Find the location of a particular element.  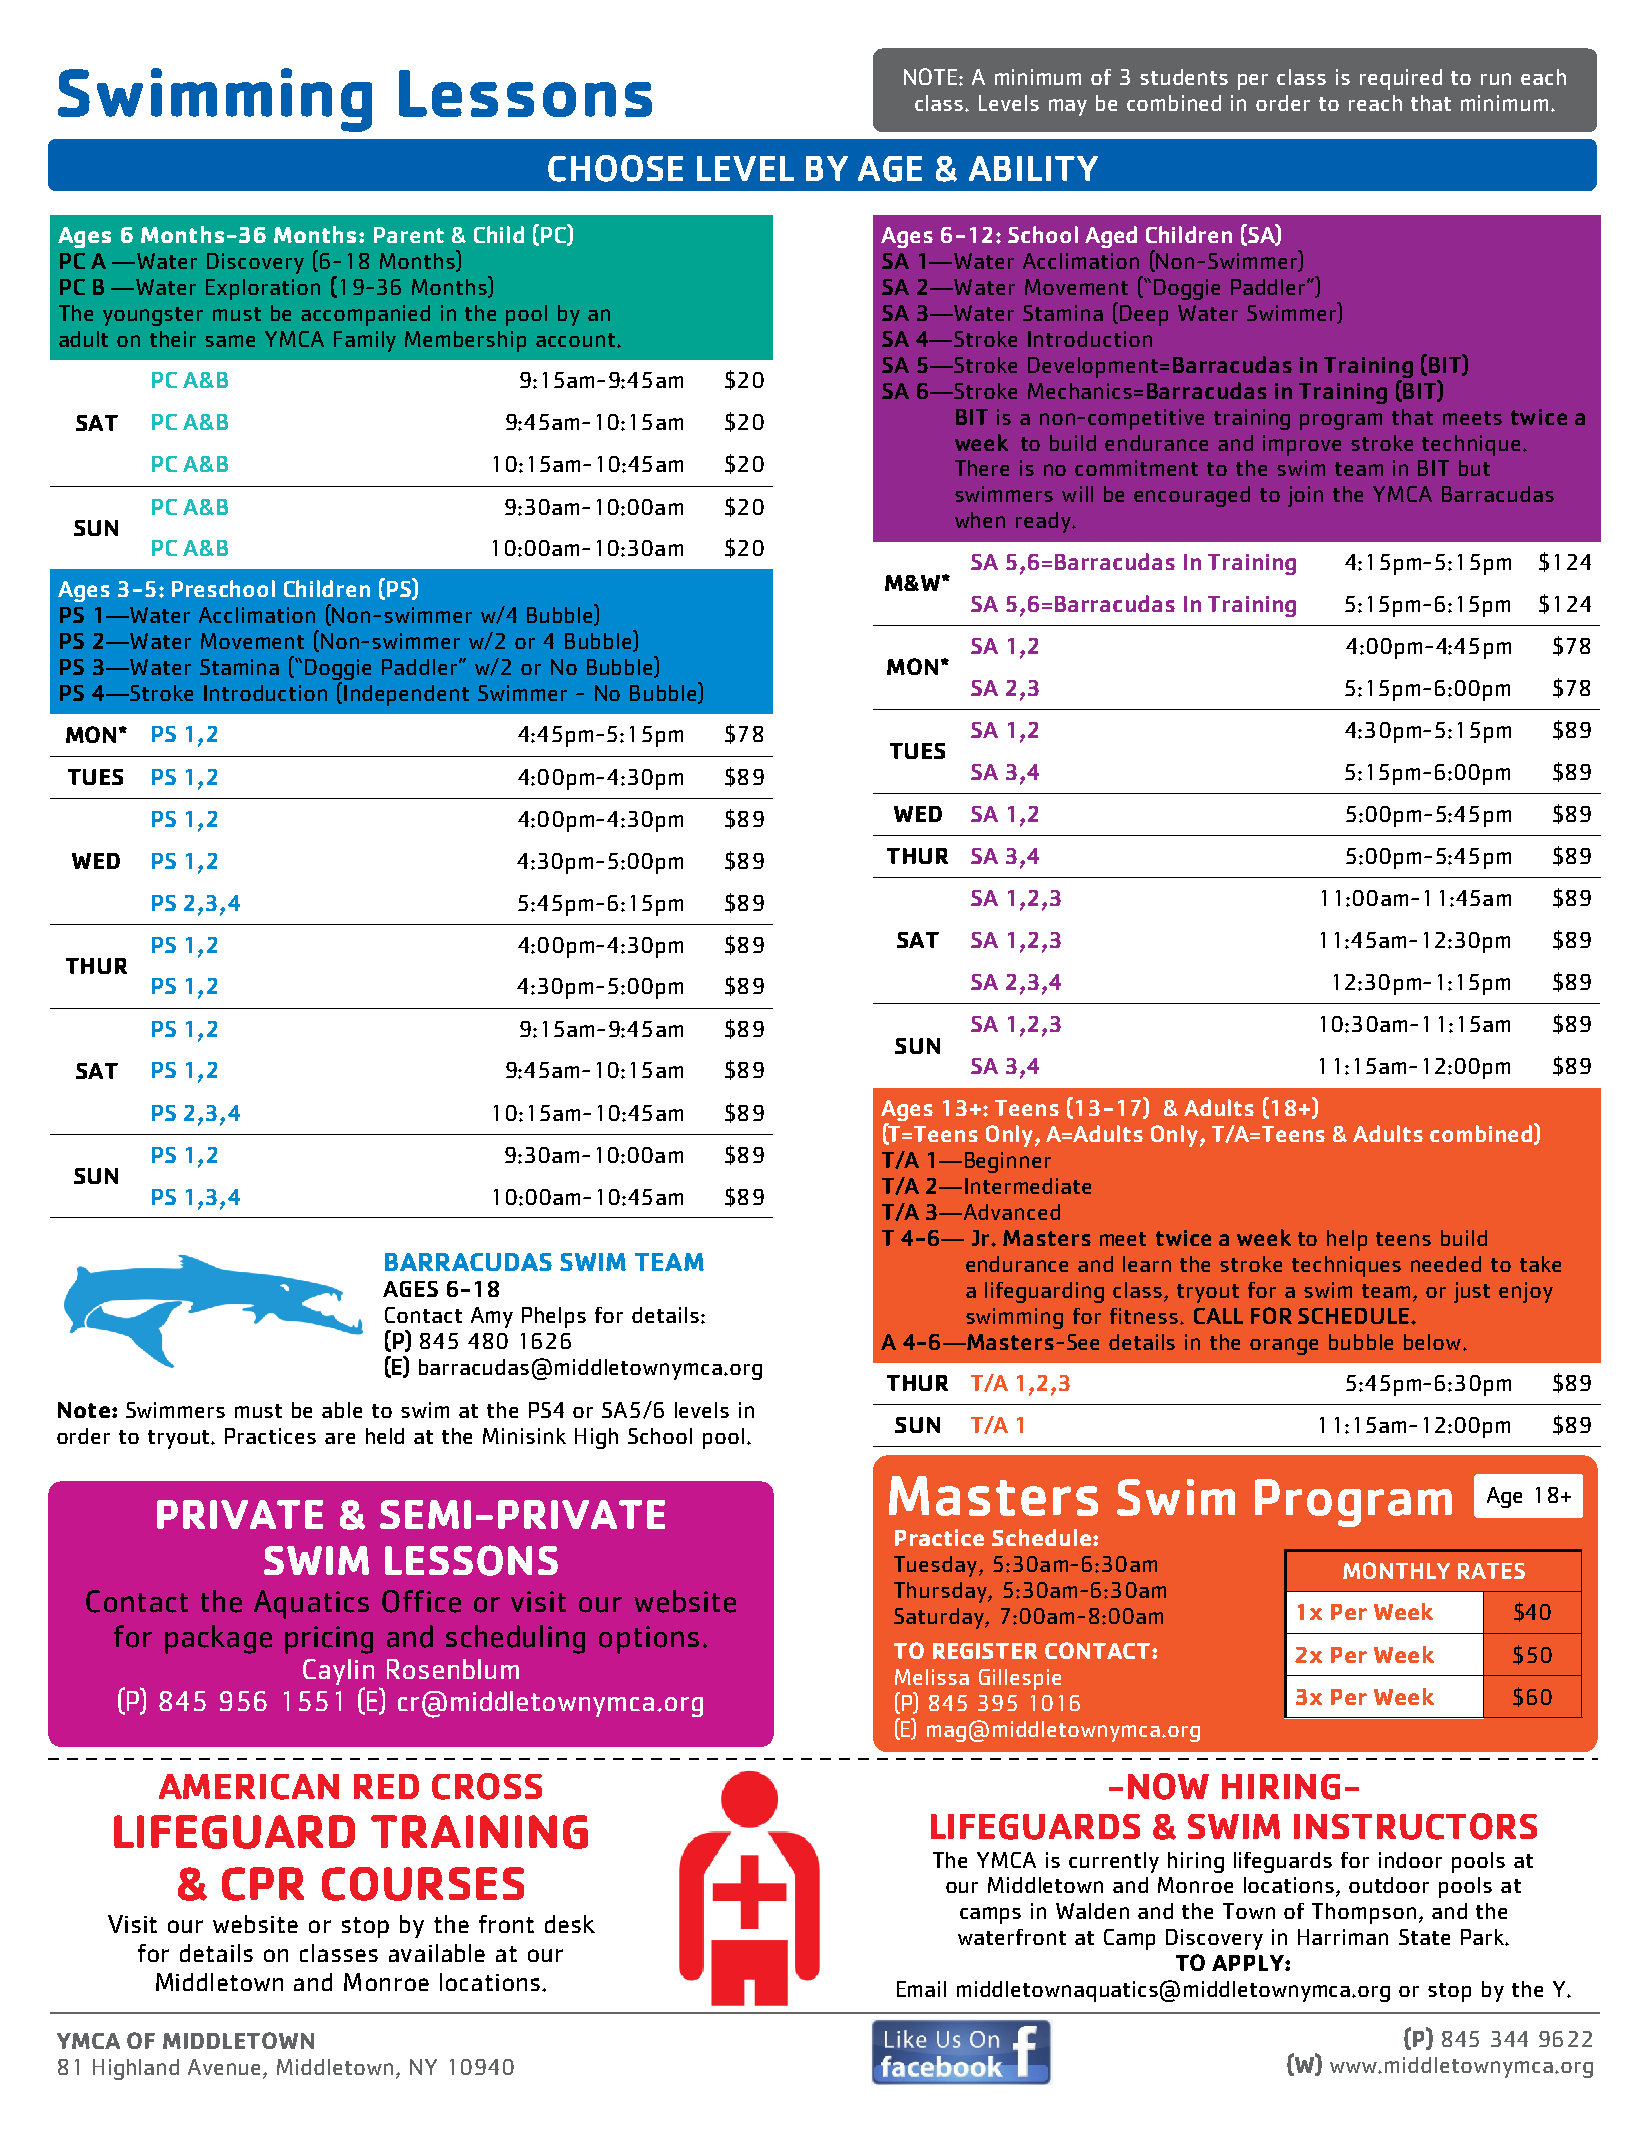

join is located at coordinates (1305, 496).
